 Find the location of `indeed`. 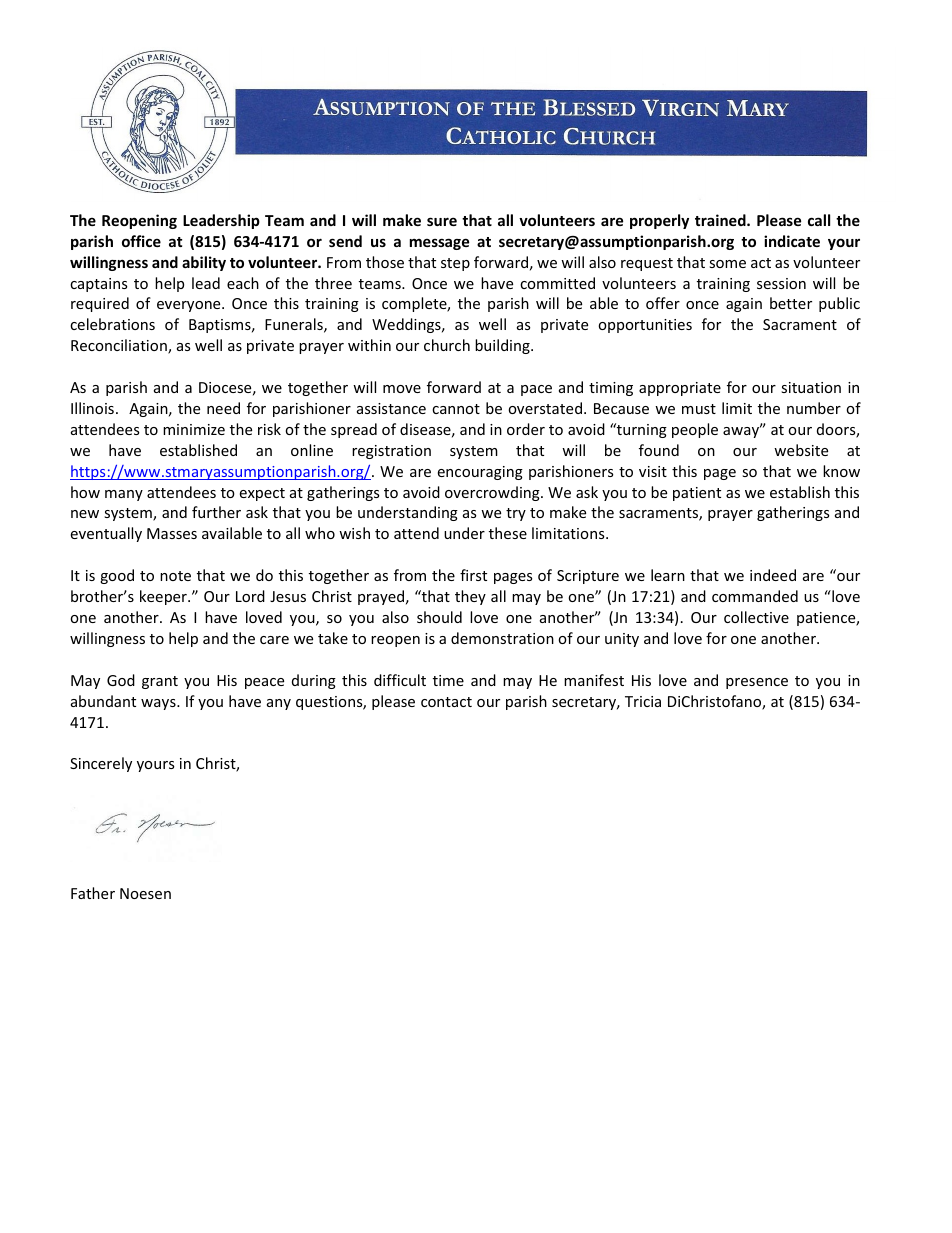

indeed is located at coordinates (773, 575).
